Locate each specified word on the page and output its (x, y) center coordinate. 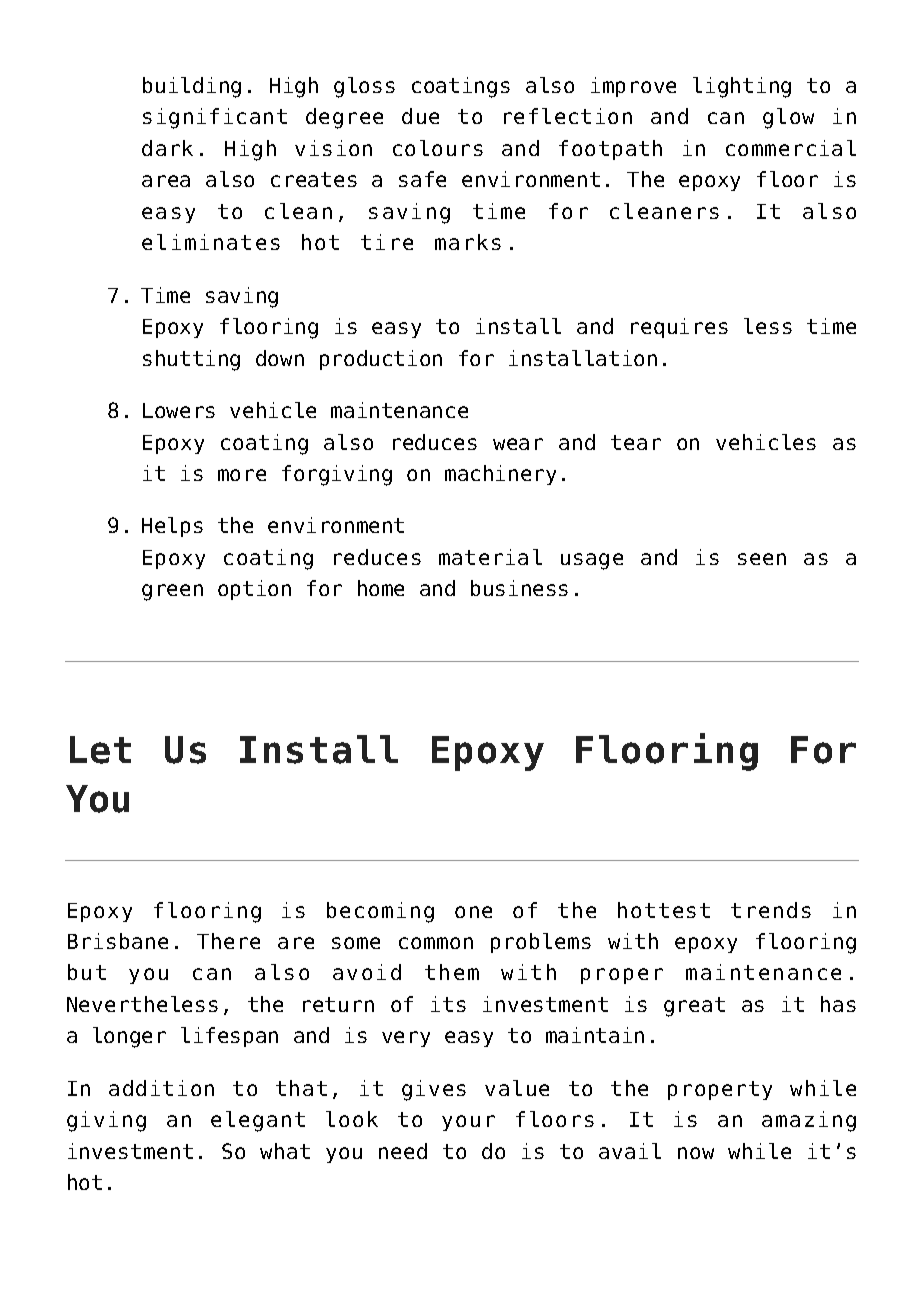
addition (161, 1088)
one (473, 912)
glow (788, 118)
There (228, 941)
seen (762, 559)
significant (215, 118)
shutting (191, 360)
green (172, 592)
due (420, 116)
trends (771, 910)
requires (679, 328)
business (519, 588)
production (381, 360)
